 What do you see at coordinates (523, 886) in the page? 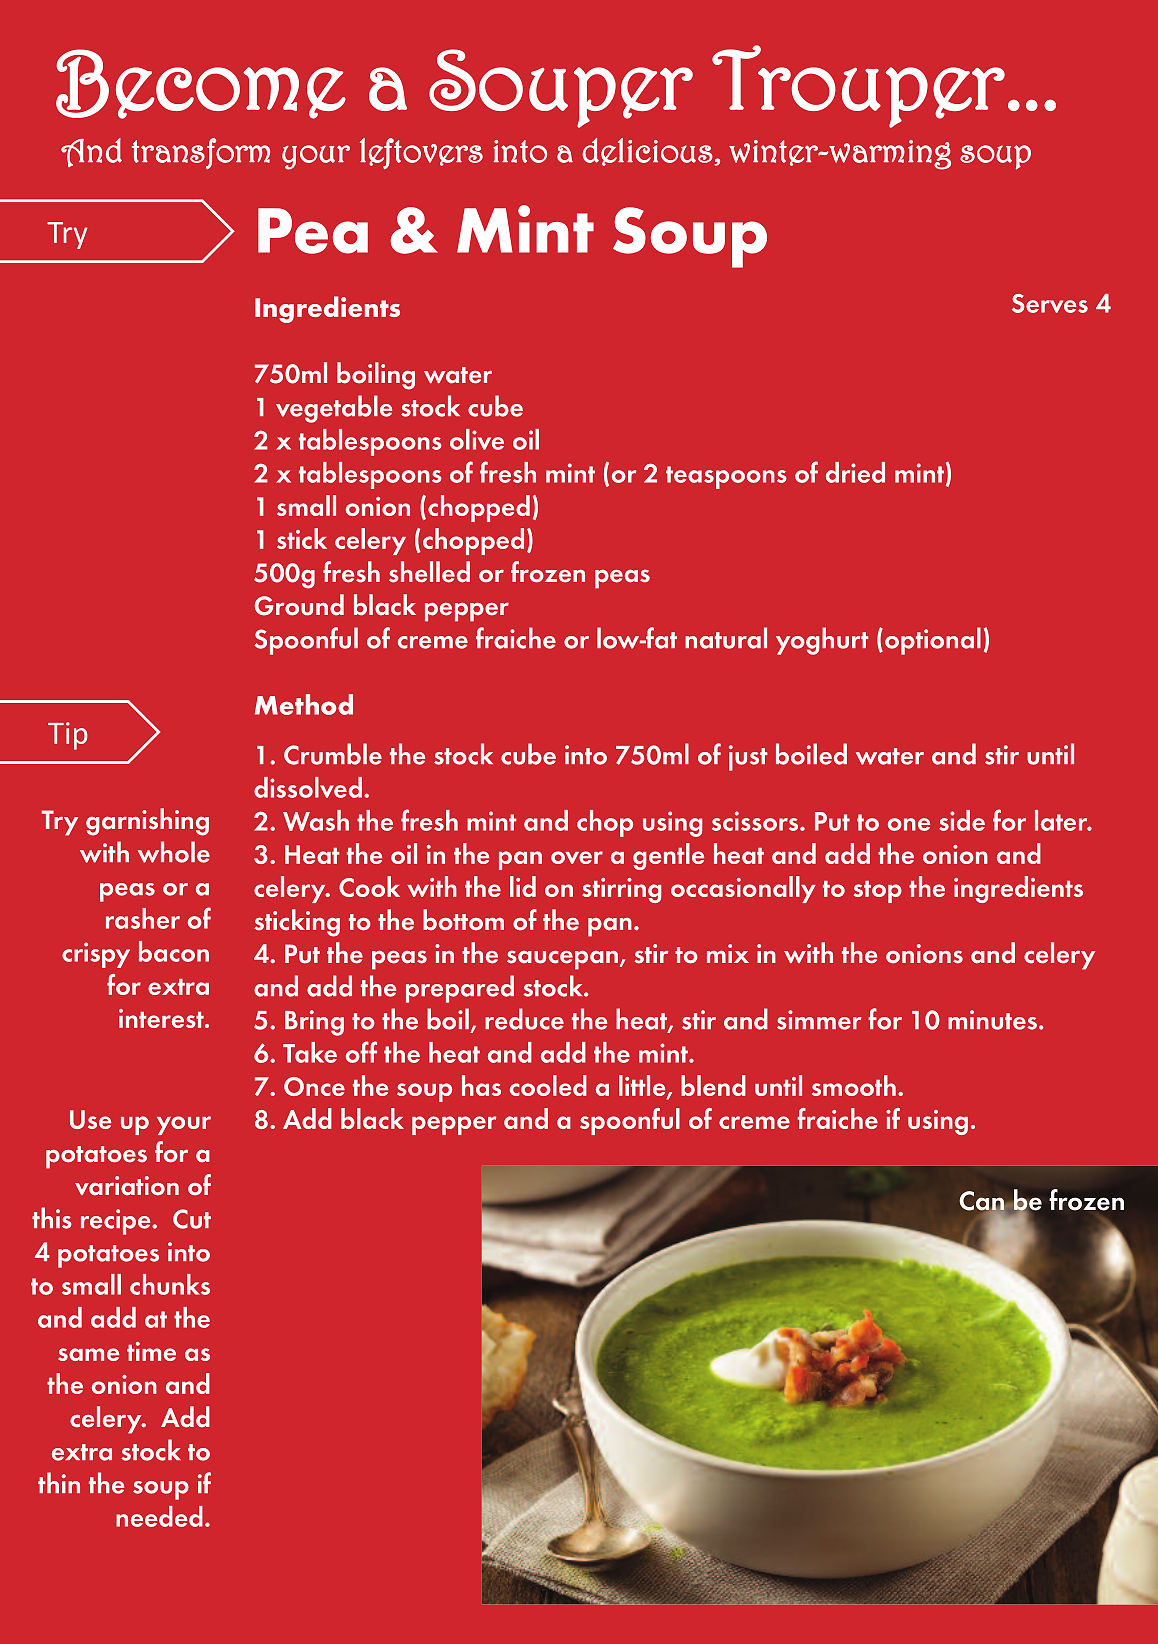
I see `lid` at bounding box center [523, 886].
